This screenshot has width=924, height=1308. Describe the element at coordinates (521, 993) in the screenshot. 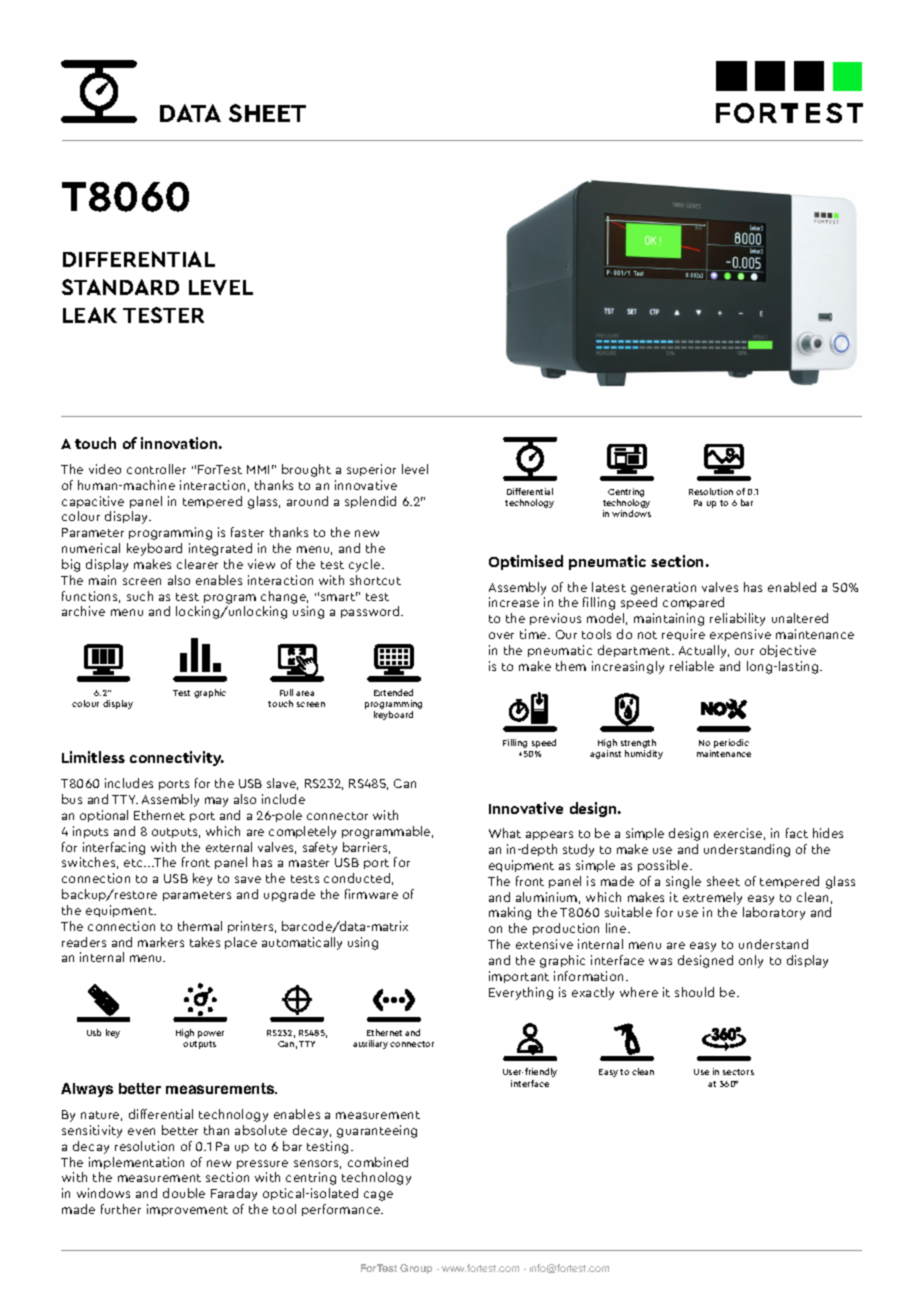

I see `Everything` at that location.
